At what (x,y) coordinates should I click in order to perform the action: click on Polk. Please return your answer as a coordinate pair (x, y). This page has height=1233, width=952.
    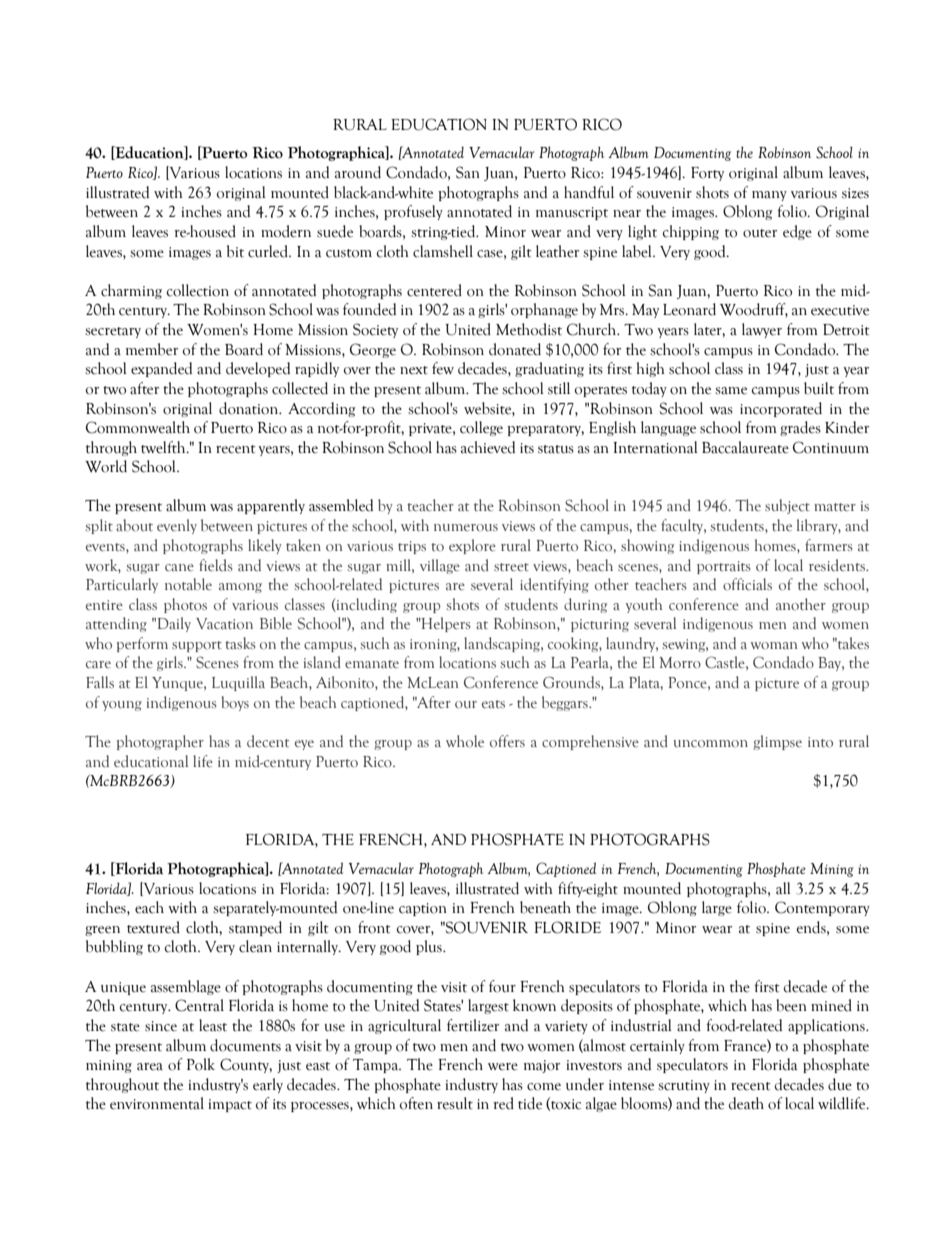
    Looking at the image, I should click on (201, 1064).
